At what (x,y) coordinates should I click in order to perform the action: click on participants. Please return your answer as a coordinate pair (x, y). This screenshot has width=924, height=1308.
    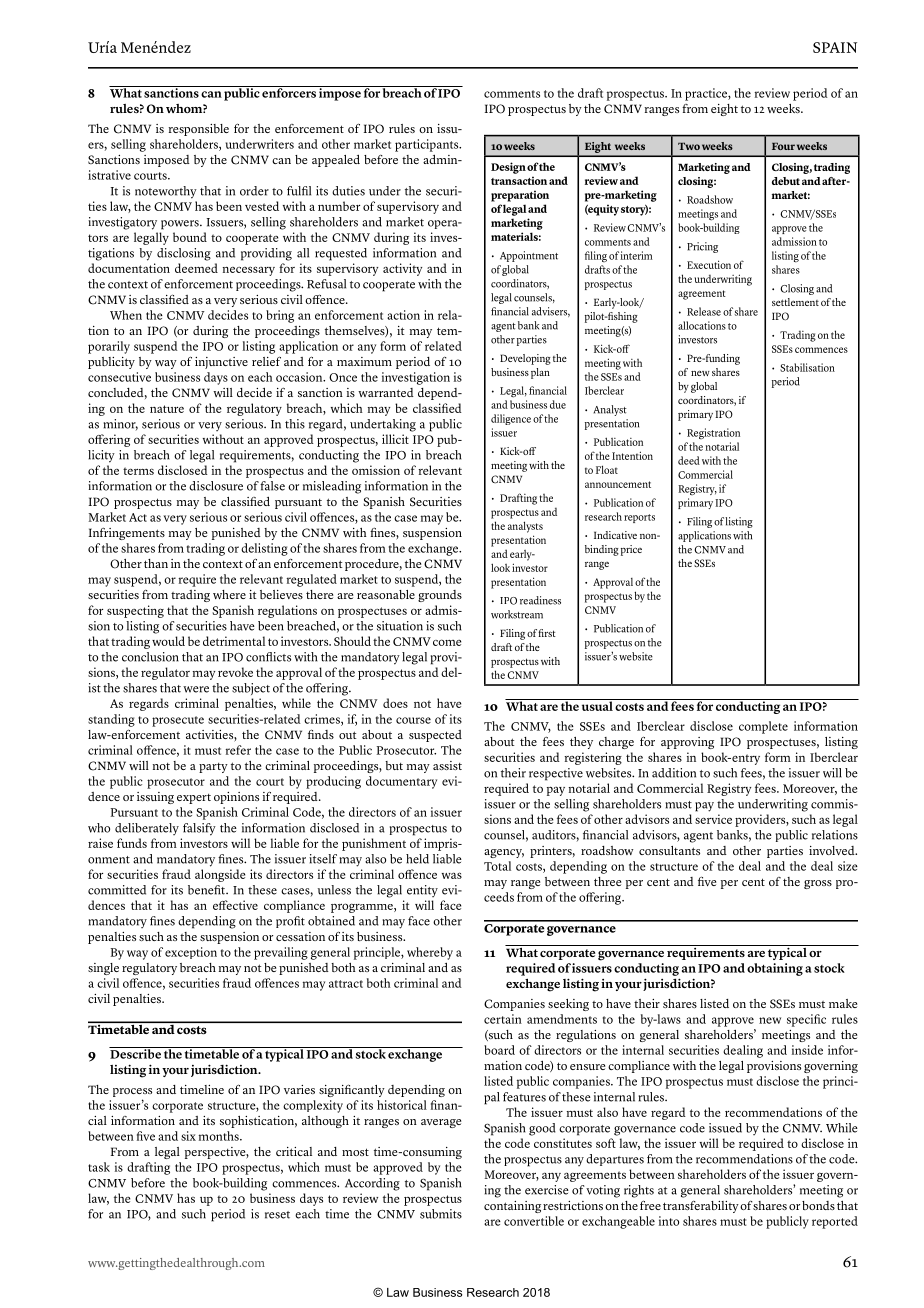
    Looking at the image, I should click on (428, 145).
